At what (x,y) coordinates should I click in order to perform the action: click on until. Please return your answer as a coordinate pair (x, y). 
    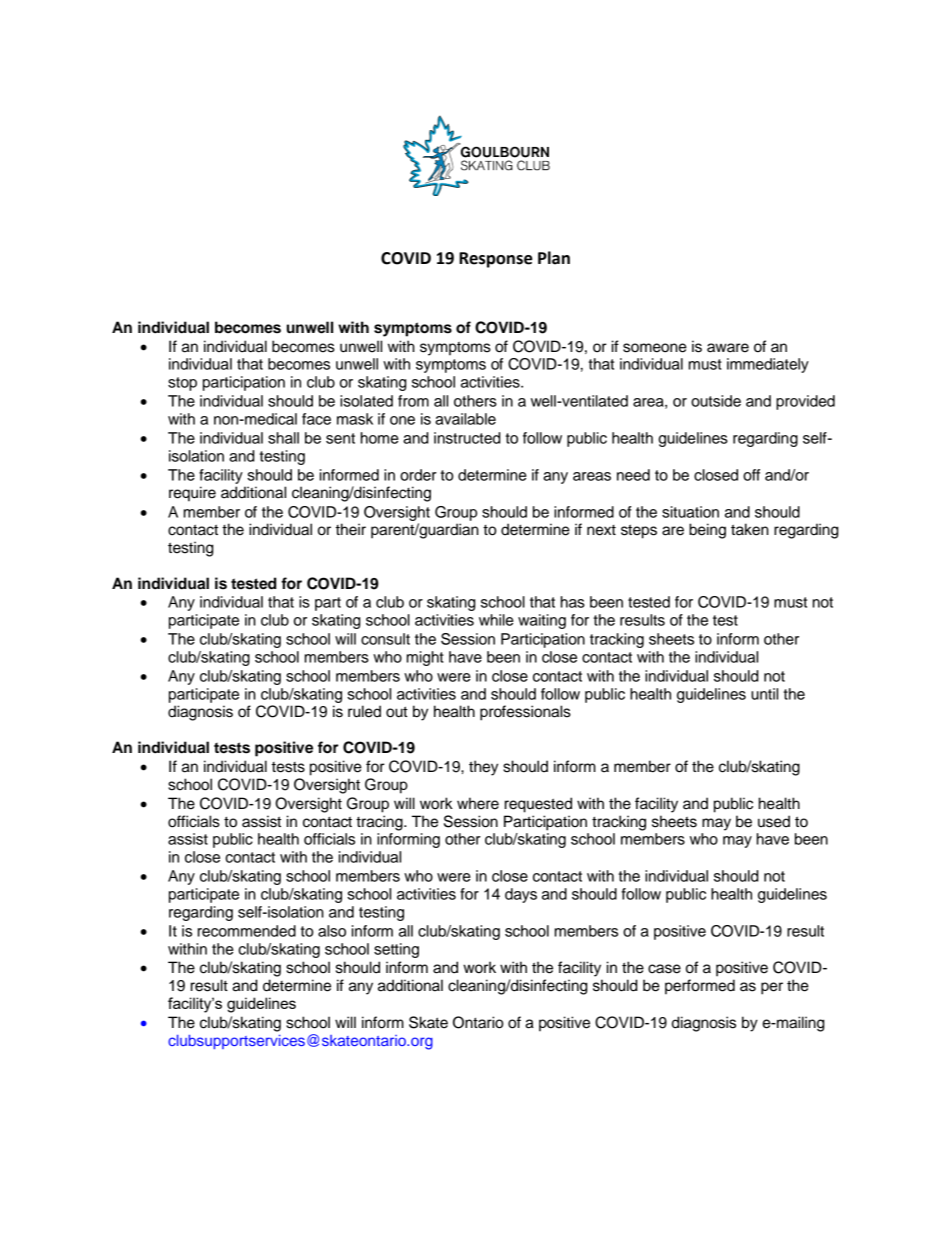
    Looking at the image, I should click on (764, 694).
